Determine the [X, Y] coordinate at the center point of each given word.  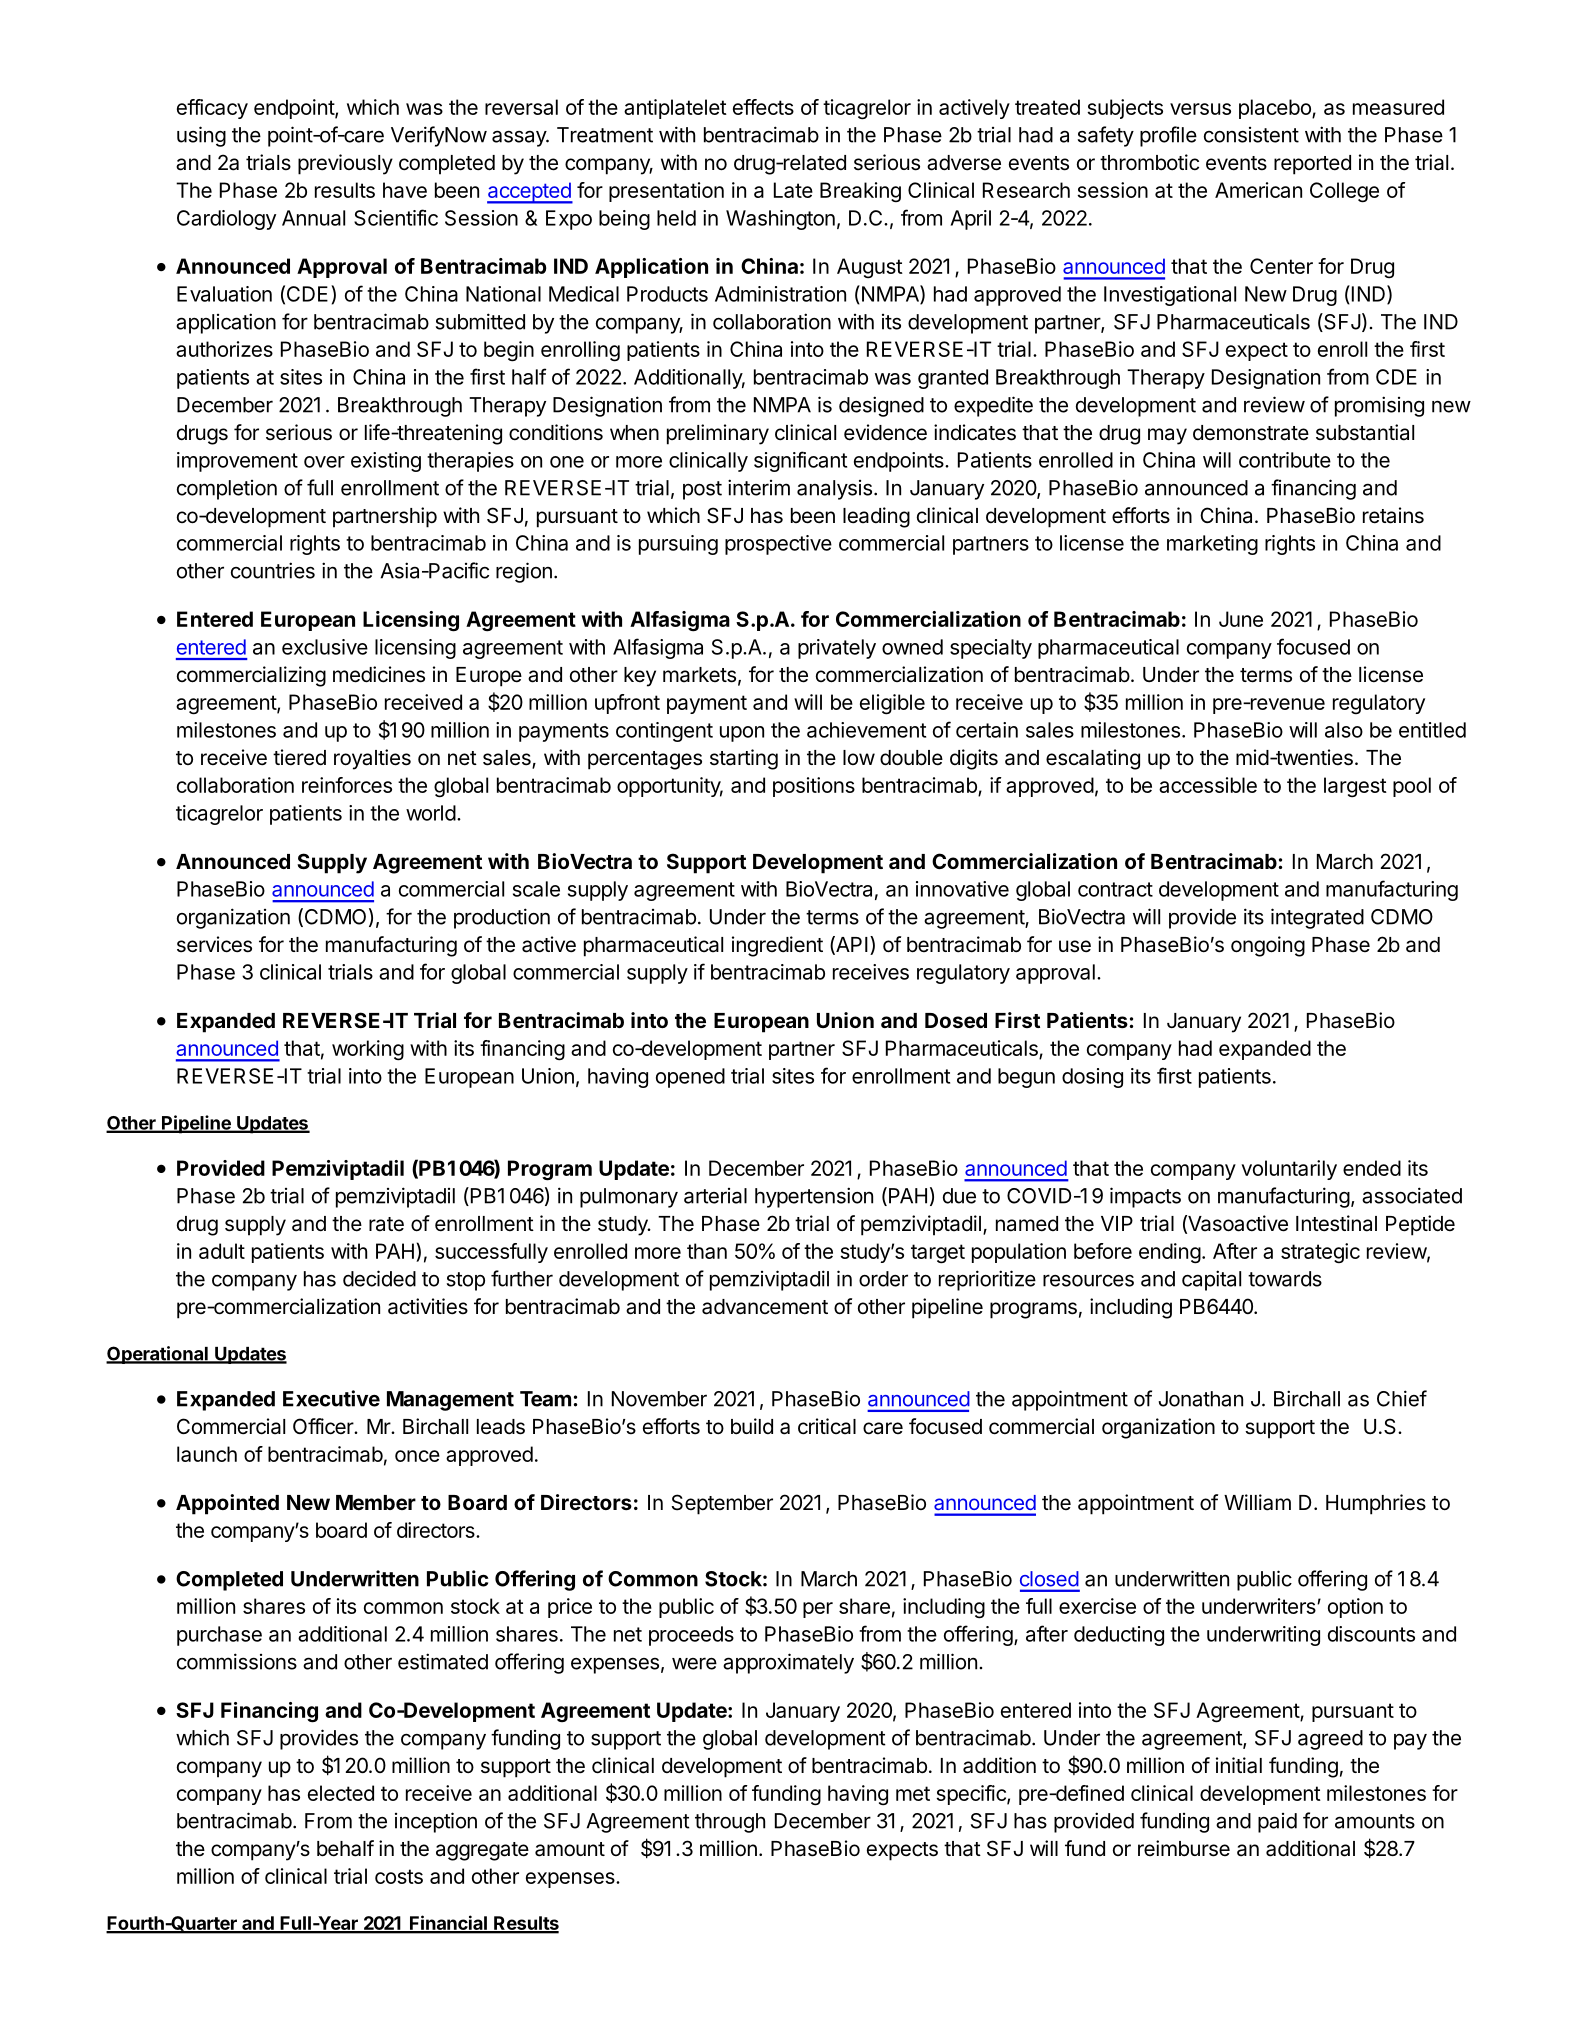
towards [1285, 1279]
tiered [299, 757]
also [1344, 730]
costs [399, 1876]
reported [1312, 165]
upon [742, 734]
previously [345, 164]
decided [379, 1278]
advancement [765, 1307]
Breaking [860, 192]
